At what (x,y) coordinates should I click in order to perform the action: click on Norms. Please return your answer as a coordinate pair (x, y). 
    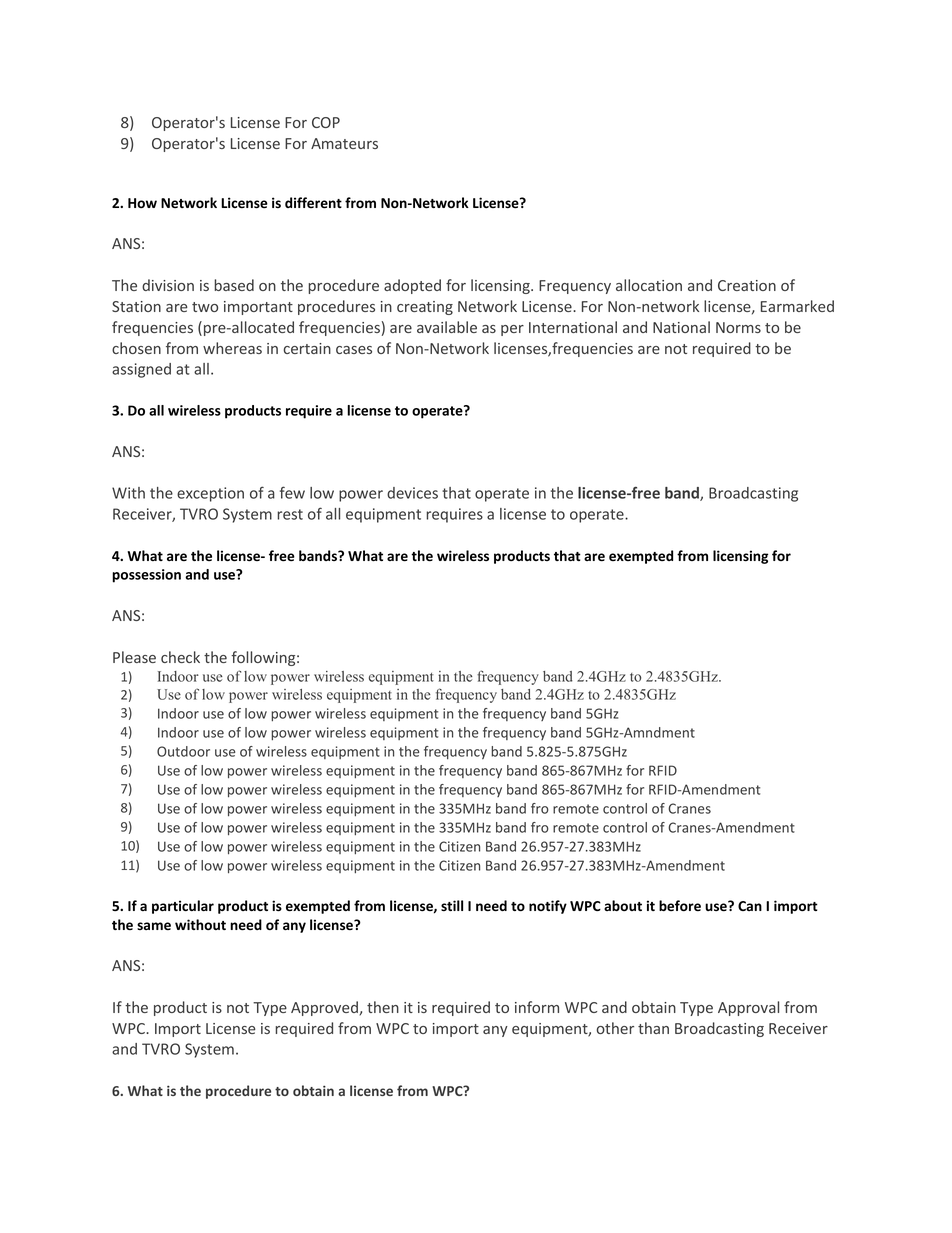
    Looking at the image, I should click on (738, 327).
